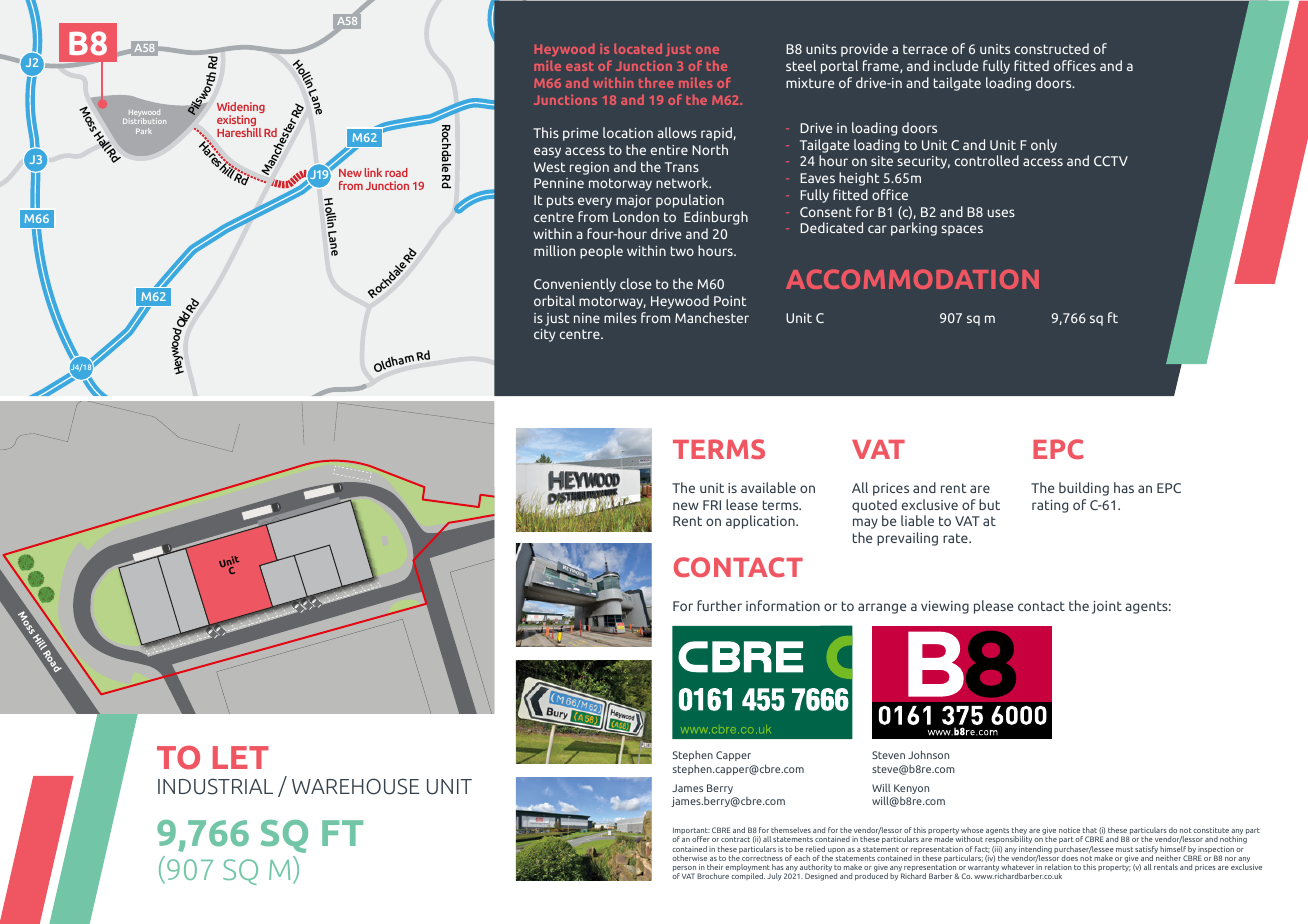 This page has height=924, width=1308. I want to click on building, so click(1084, 489).
